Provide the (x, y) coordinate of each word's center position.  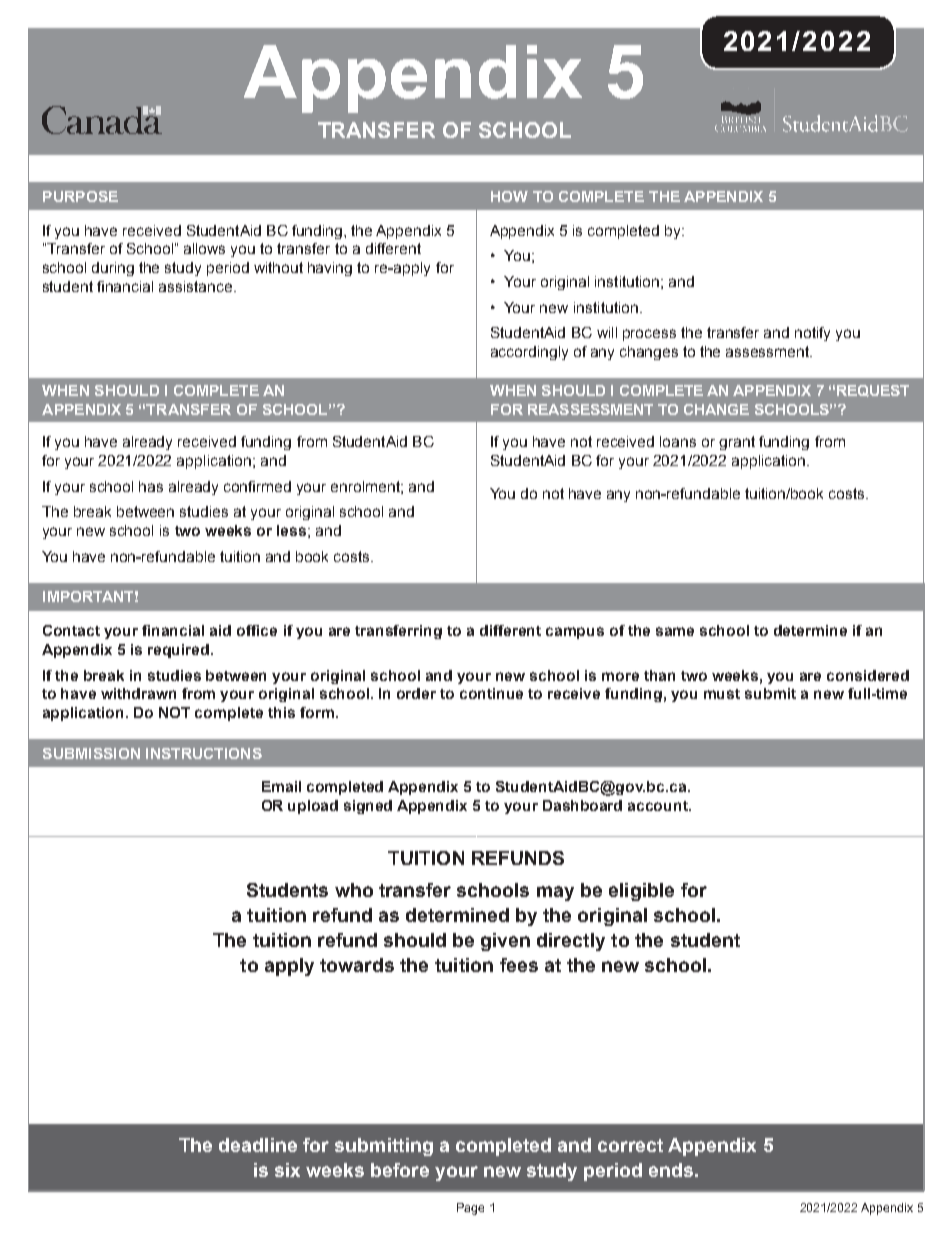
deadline (258, 1145)
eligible (641, 892)
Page (470, 1209)
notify (812, 334)
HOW (509, 196)
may (555, 893)
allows (204, 248)
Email (281, 786)
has (151, 486)
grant (737, 443)
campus (575, 633)
